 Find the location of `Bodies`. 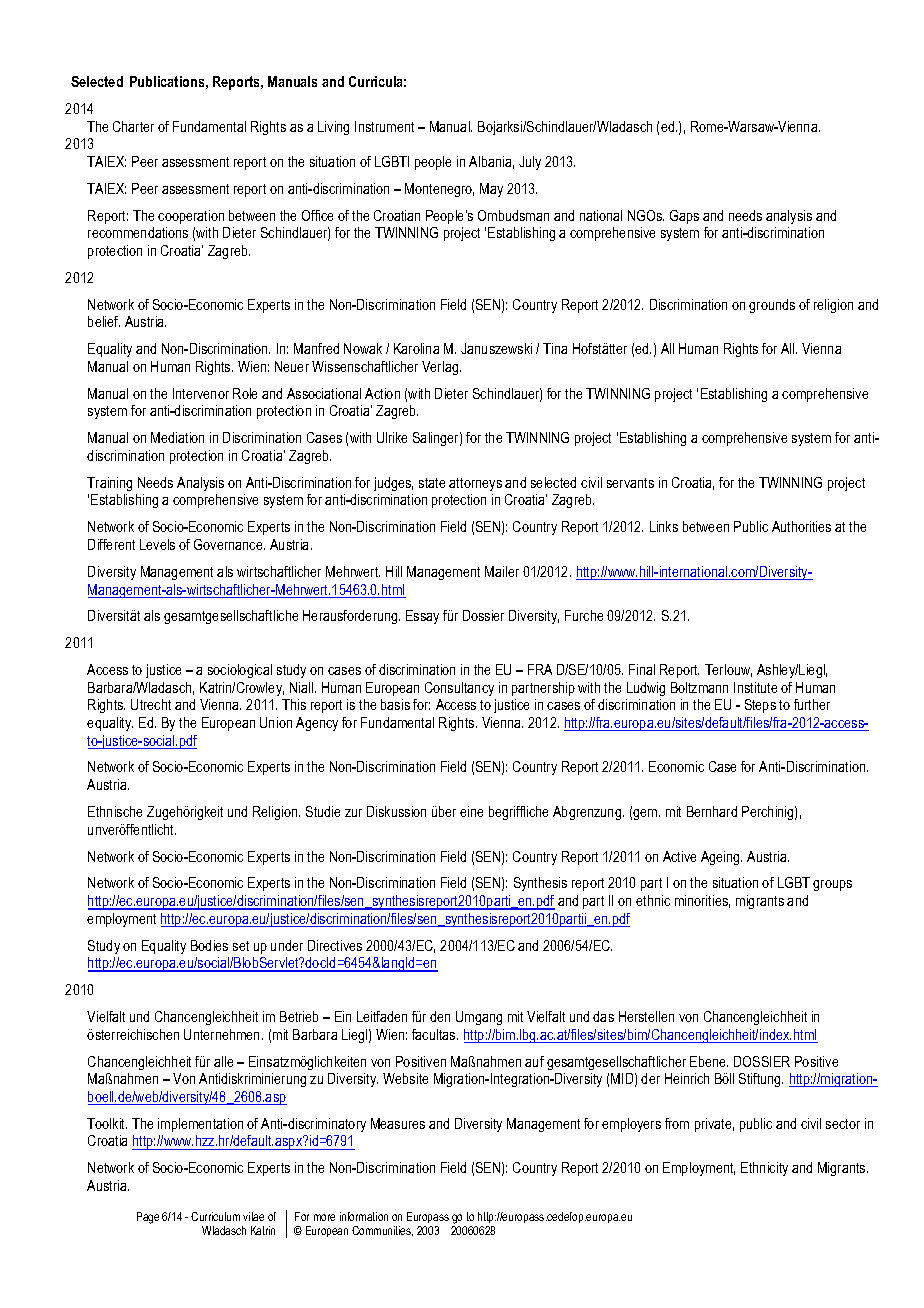

Bodies is located at coordinates (209, 945).
